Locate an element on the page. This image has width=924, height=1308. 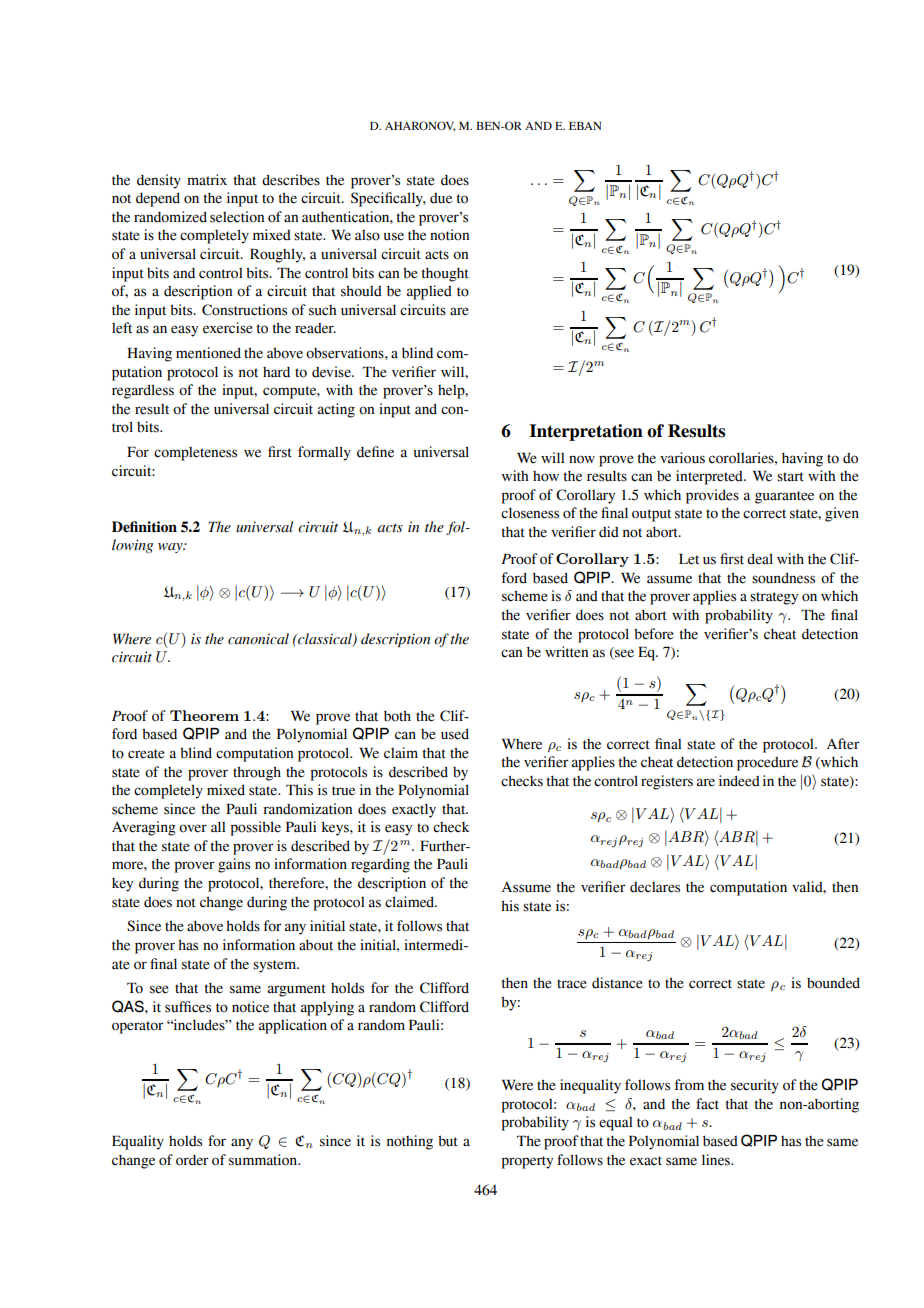
matrix is located at coordinates (207, 180).
